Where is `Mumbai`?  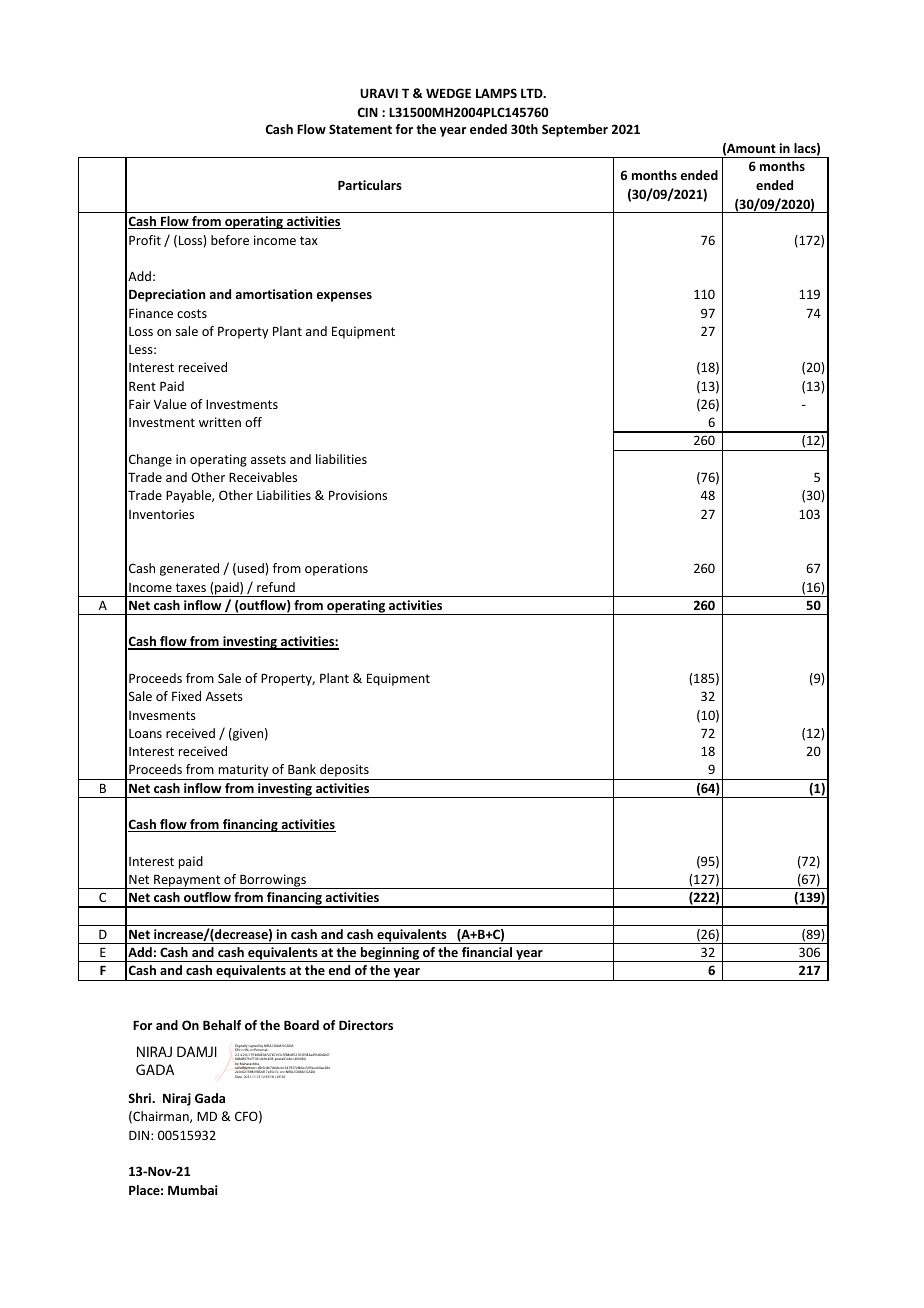 Mumbai is located at coordinates (193, 1190).
